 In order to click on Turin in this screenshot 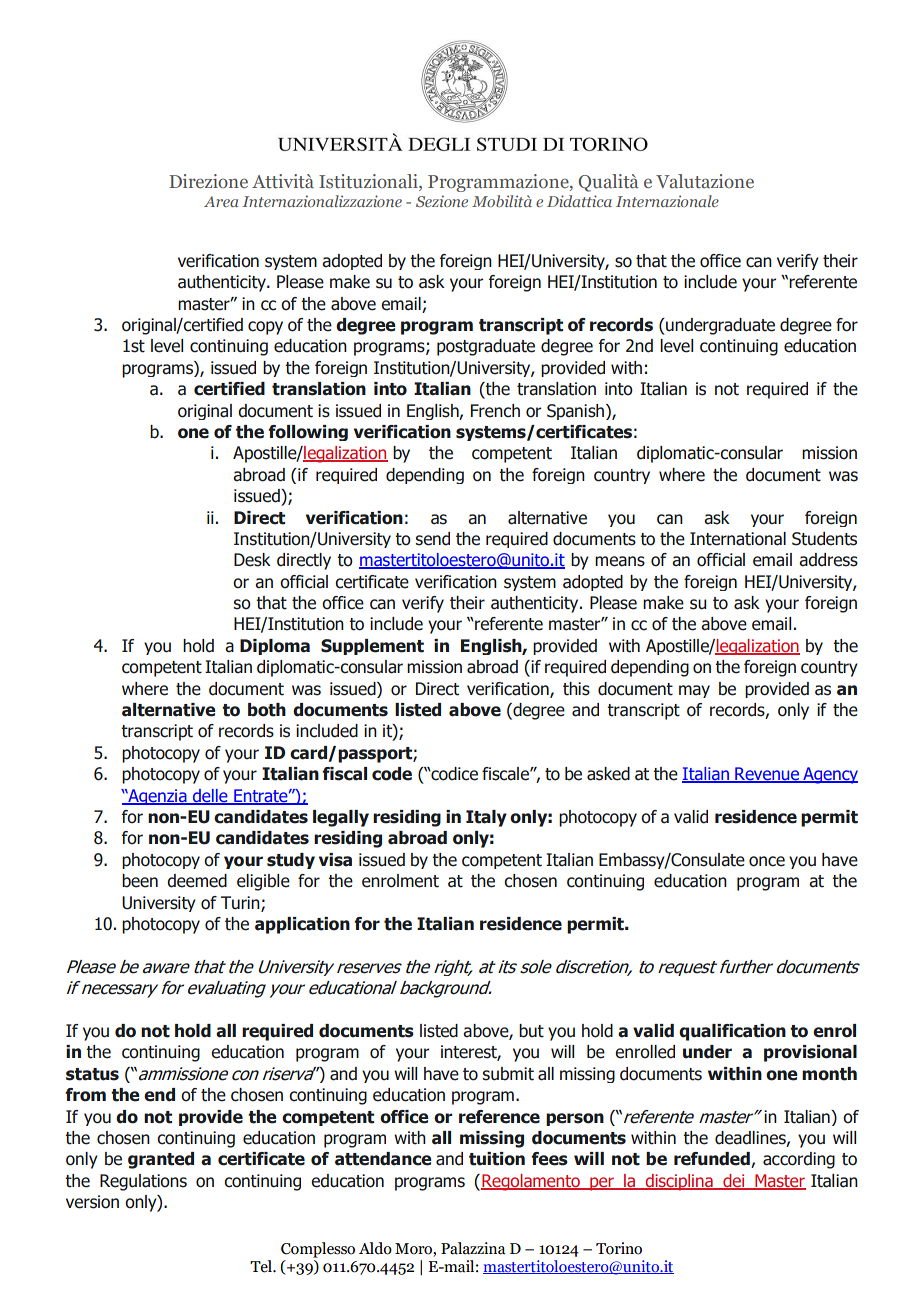, I will do `click(241, 903)`.
